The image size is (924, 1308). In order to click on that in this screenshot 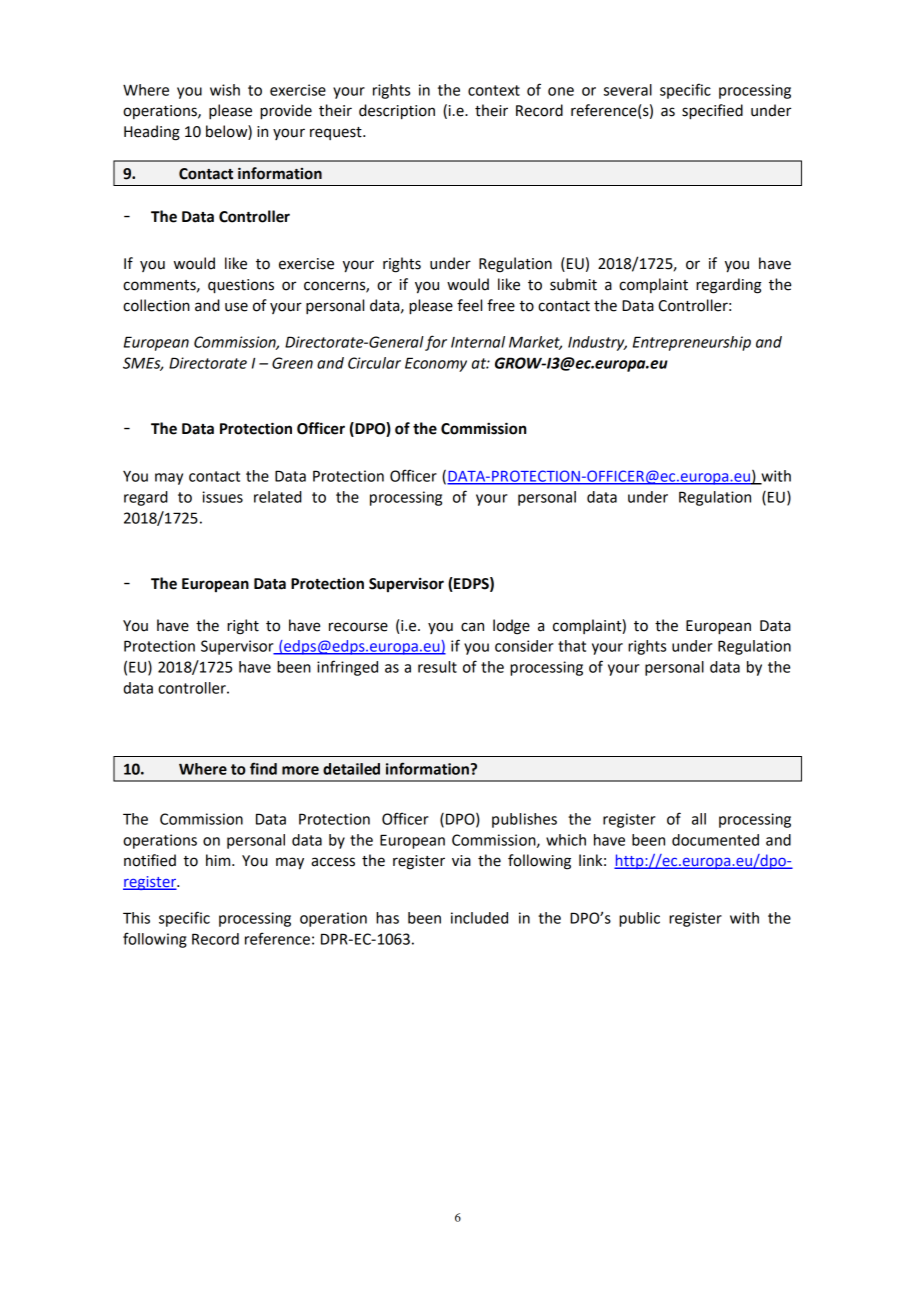, I will do `click(572, 646)`.
